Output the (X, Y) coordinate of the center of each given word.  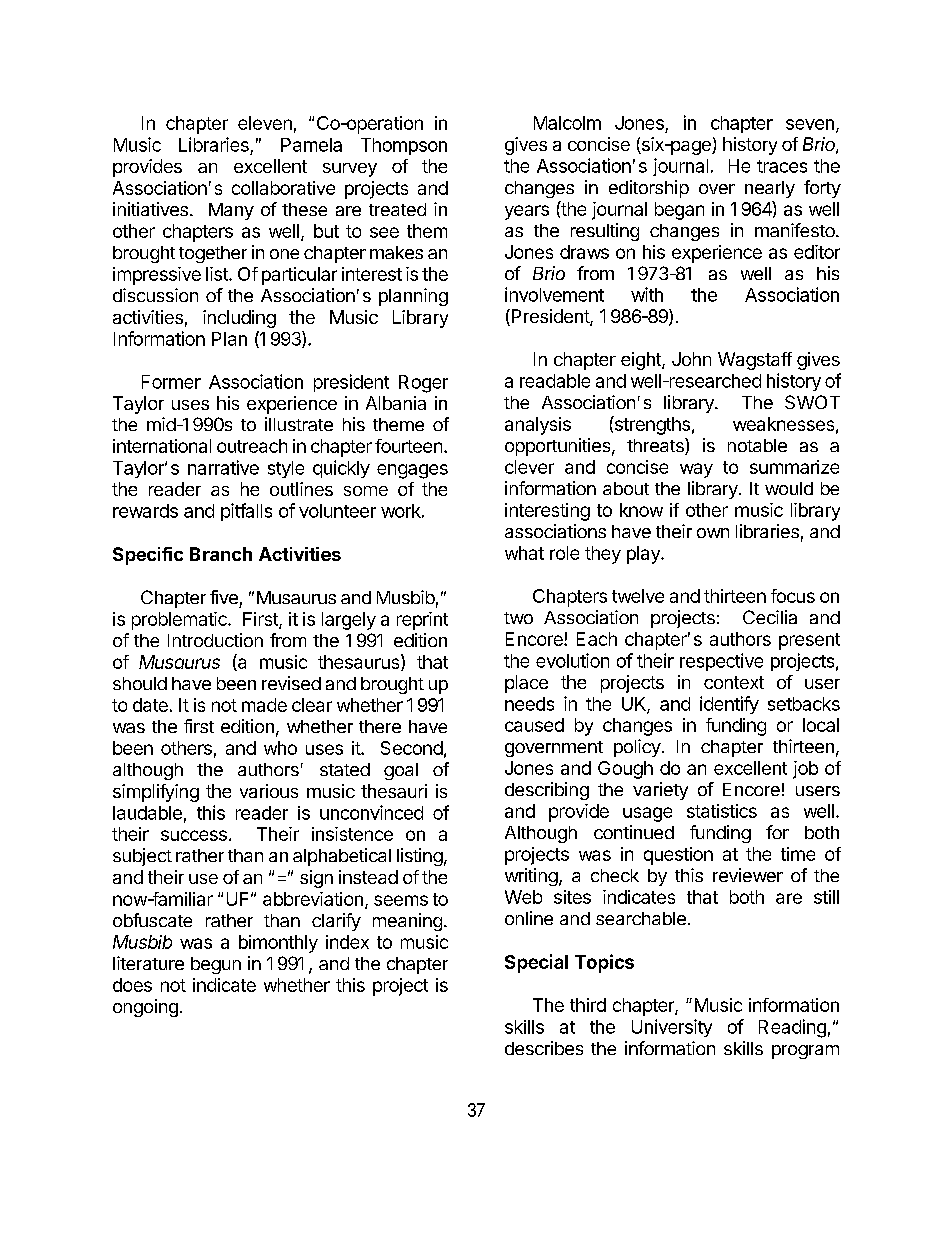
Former (171, 382)
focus (793, 596)
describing (547, 791)
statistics (722, 811)
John (691, 359)
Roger (423, 384)
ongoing (145, 1008)
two (518, 618)
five (224, 597)
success (194, 835)
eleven (265, 123)
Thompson (404, 146)
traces (782, 166)
